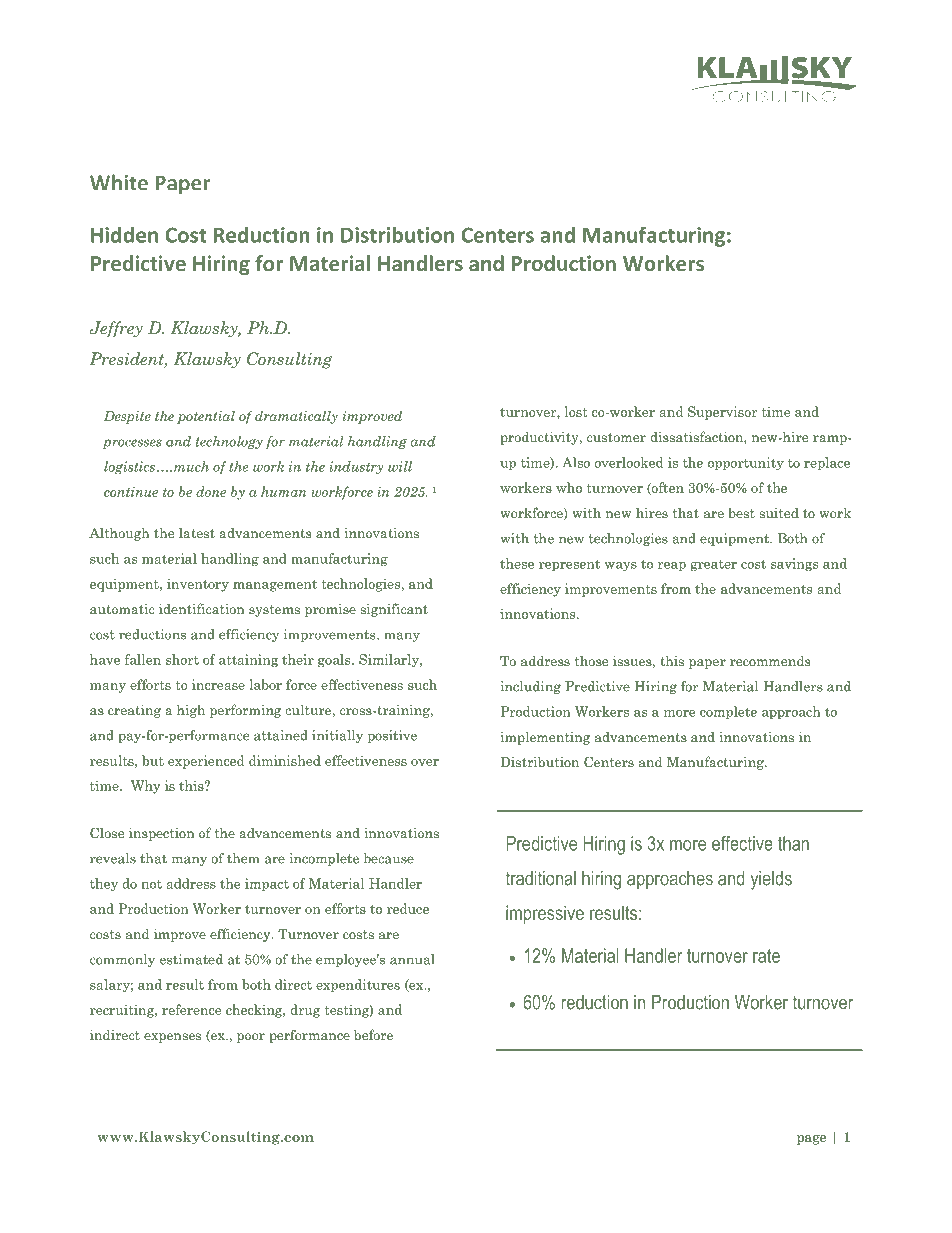  Describe the element at coordinates (722, 413) in the screenshot. I see `Supervisor` at that location.
